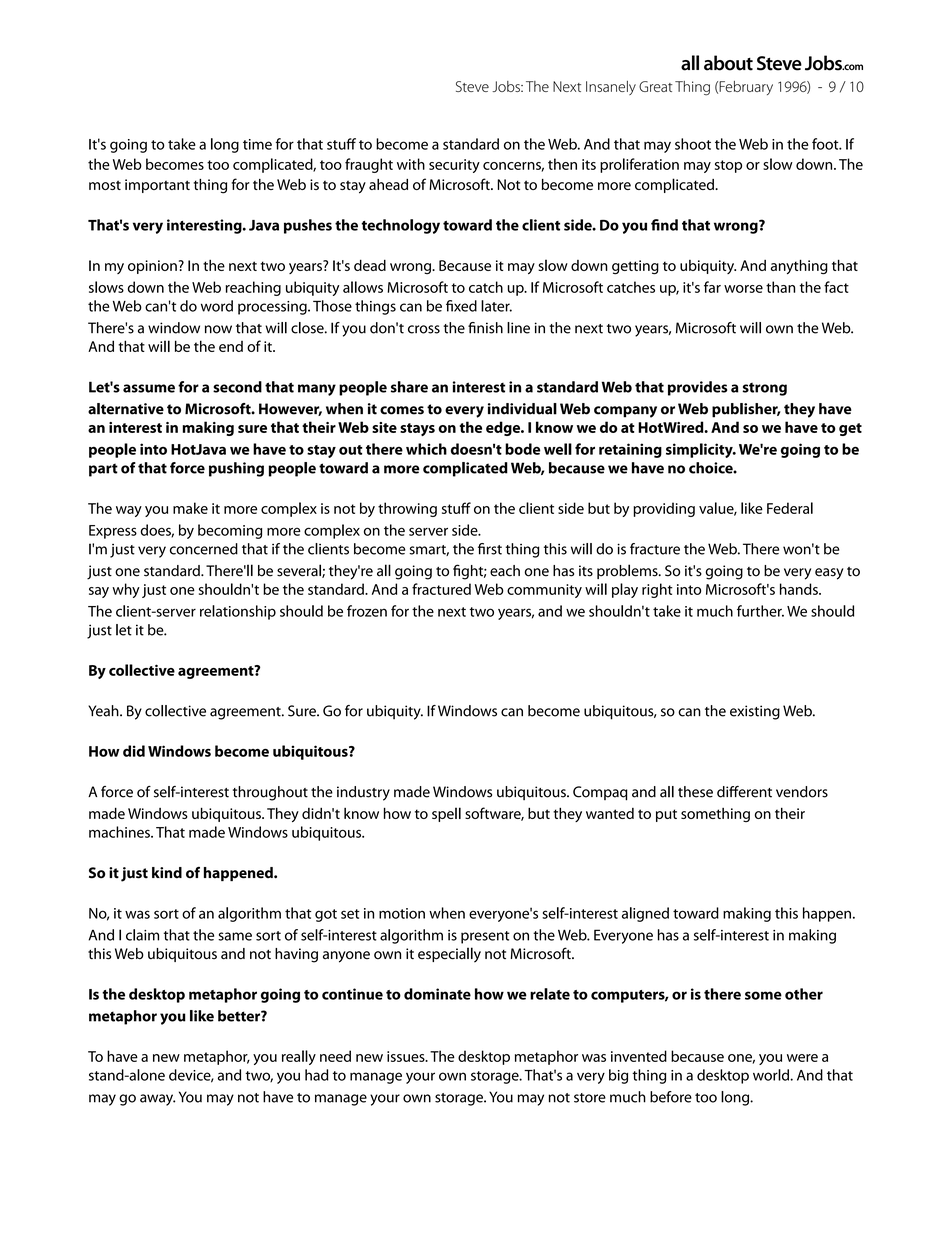 The width and height of the document is (952, 1233). Describe the element at coordinates (764, 389) in the document. I see `strong` at that location.
